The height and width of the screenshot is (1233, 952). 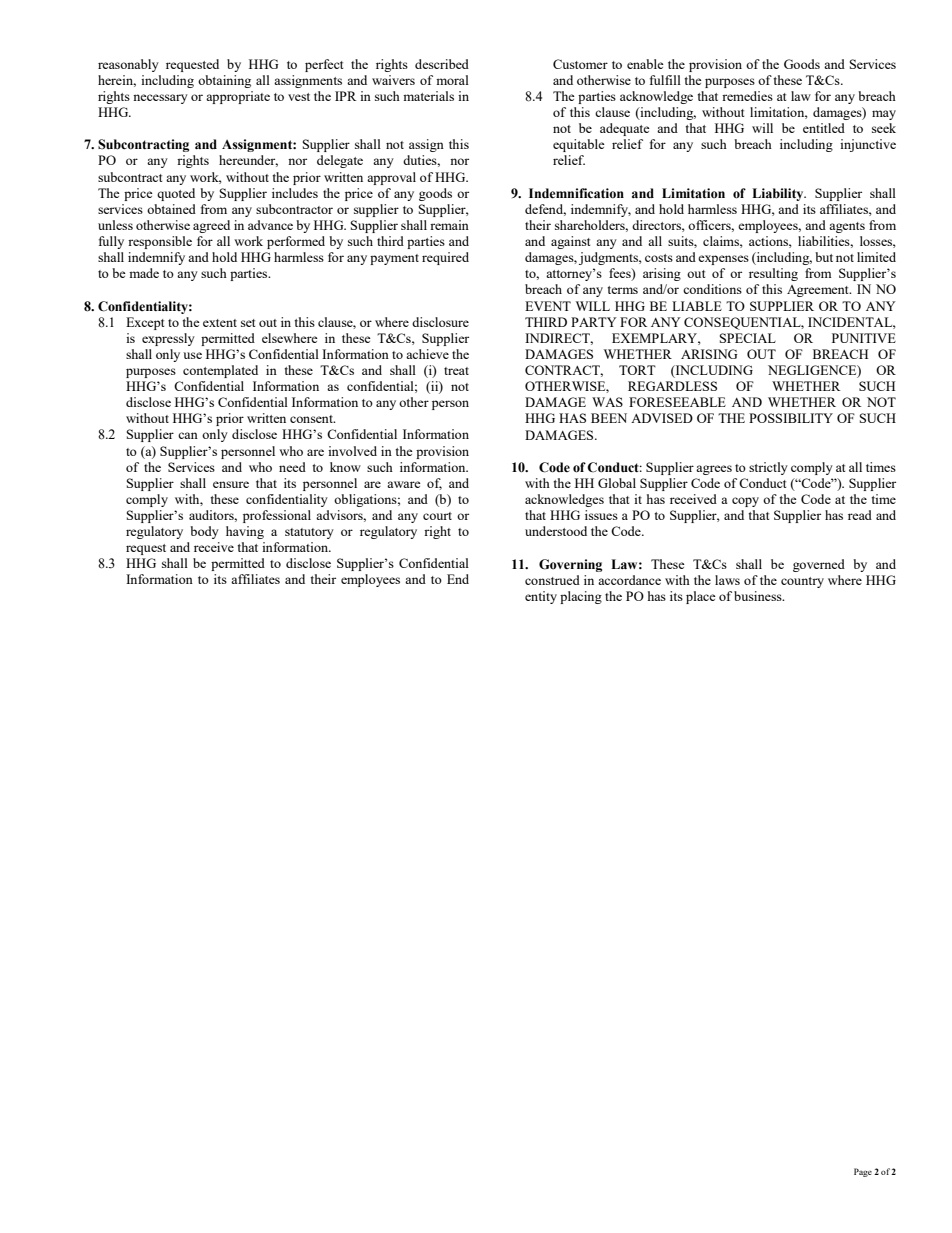 What do you see at coordinates (863, 1172) in the screenshot?
I see `Page` at bounding box center [863, 1172].
